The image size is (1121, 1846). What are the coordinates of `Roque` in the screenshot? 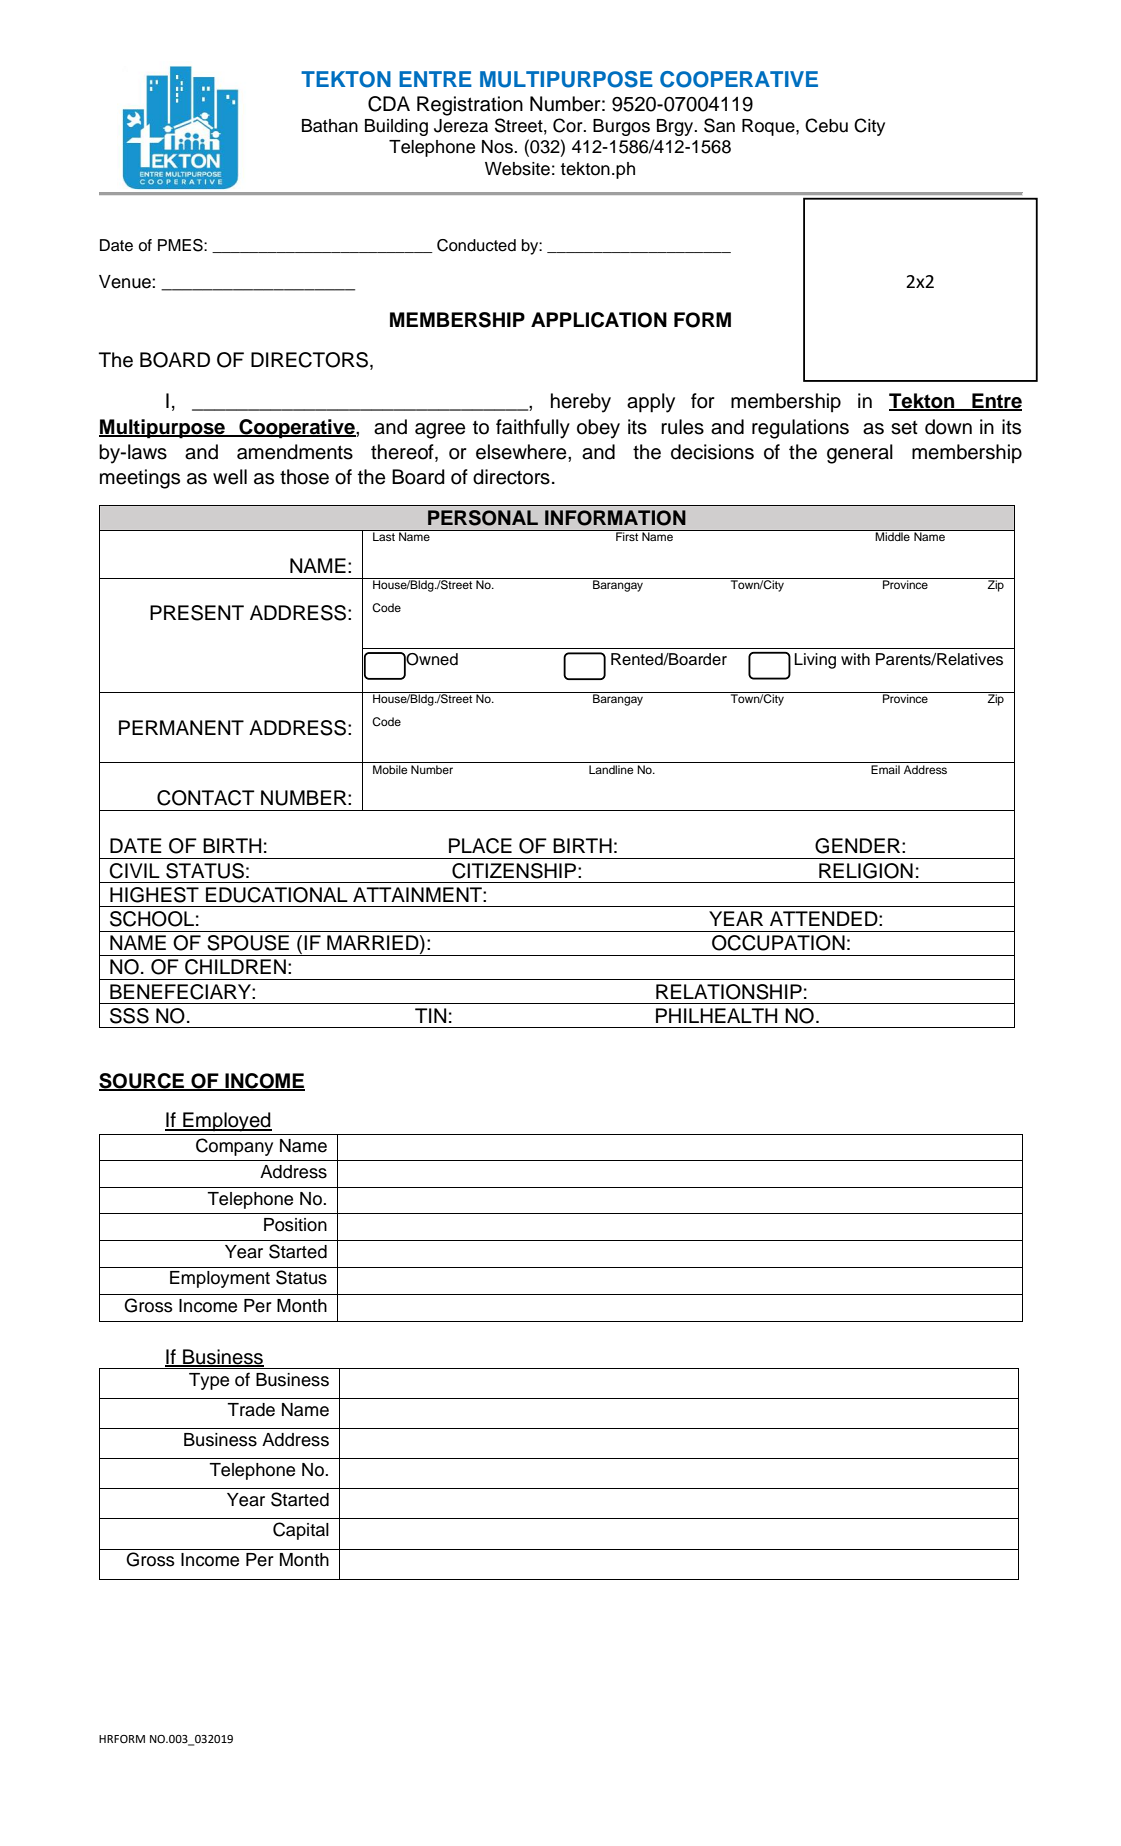 It's located at (769, 127).
